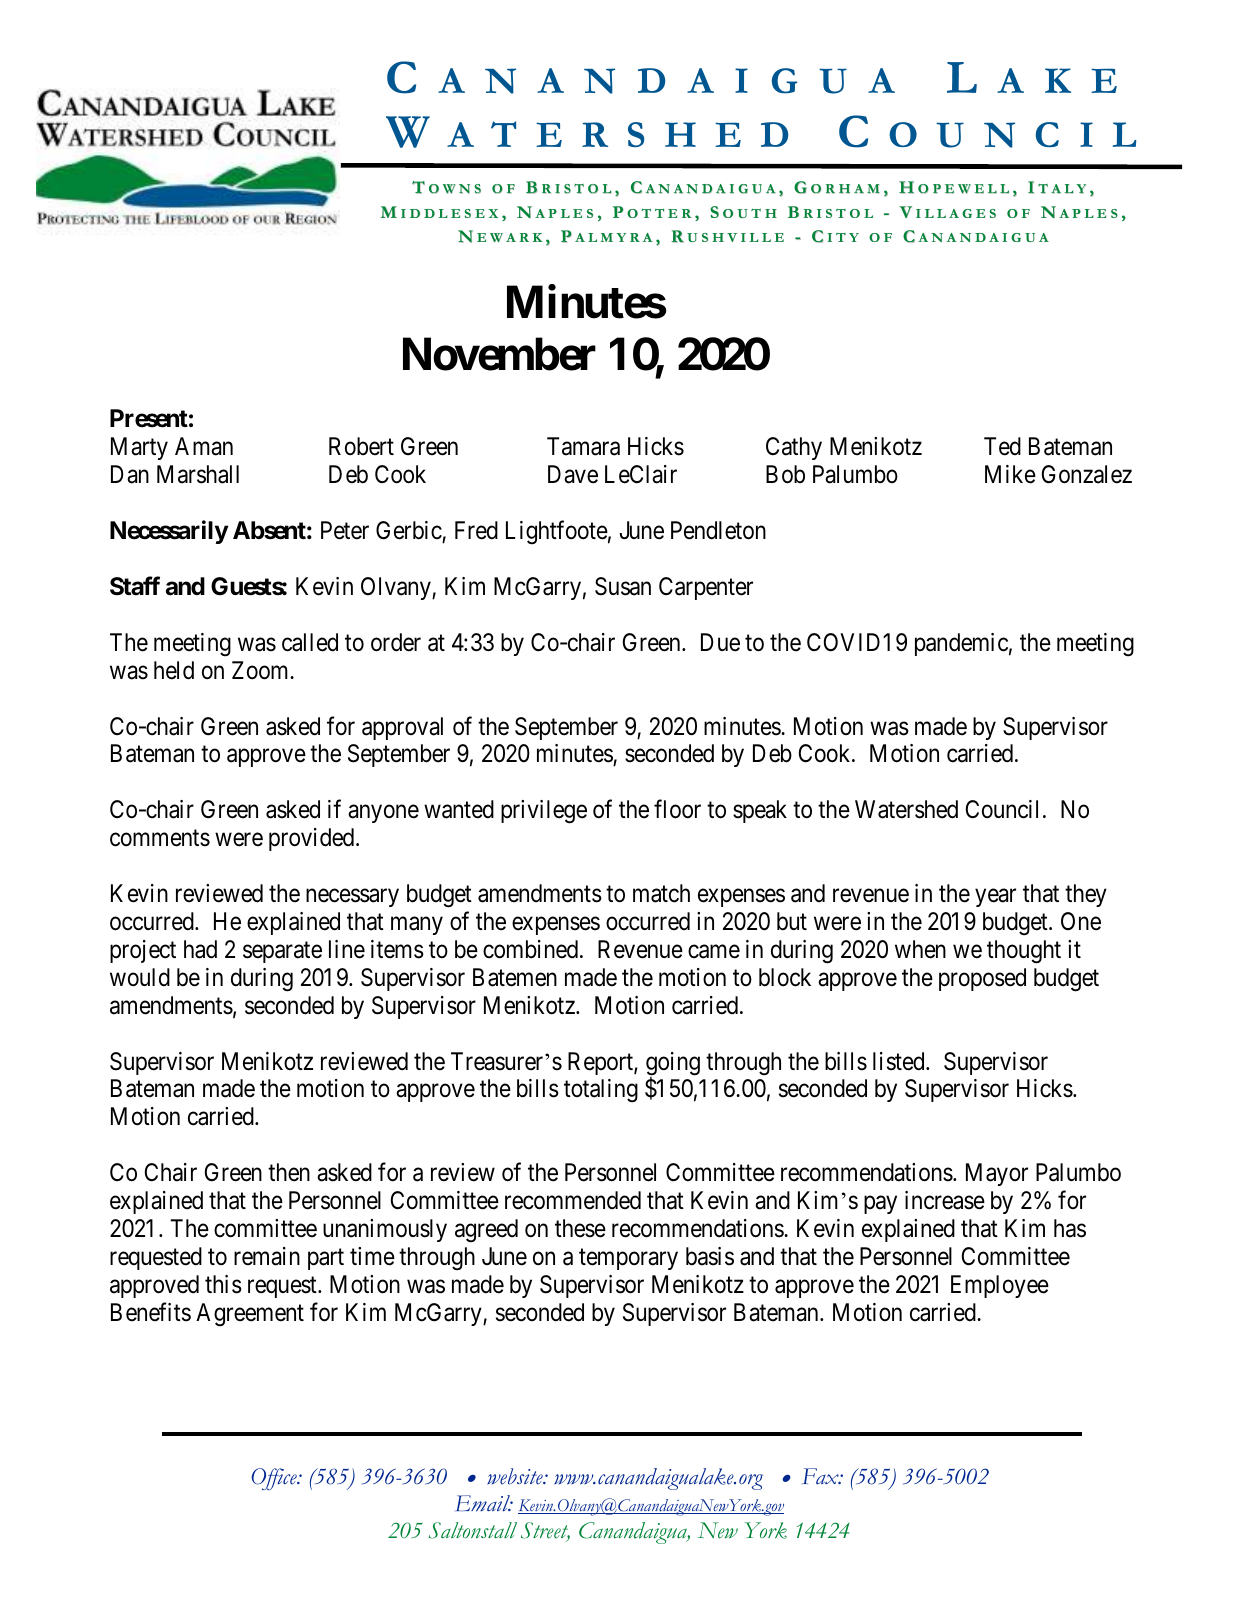 This image has width=1238, height=1602. What do you see at coordinates (1000, 1286) in the image?
I see `Employee` at bounding box center [1000, 1286].
